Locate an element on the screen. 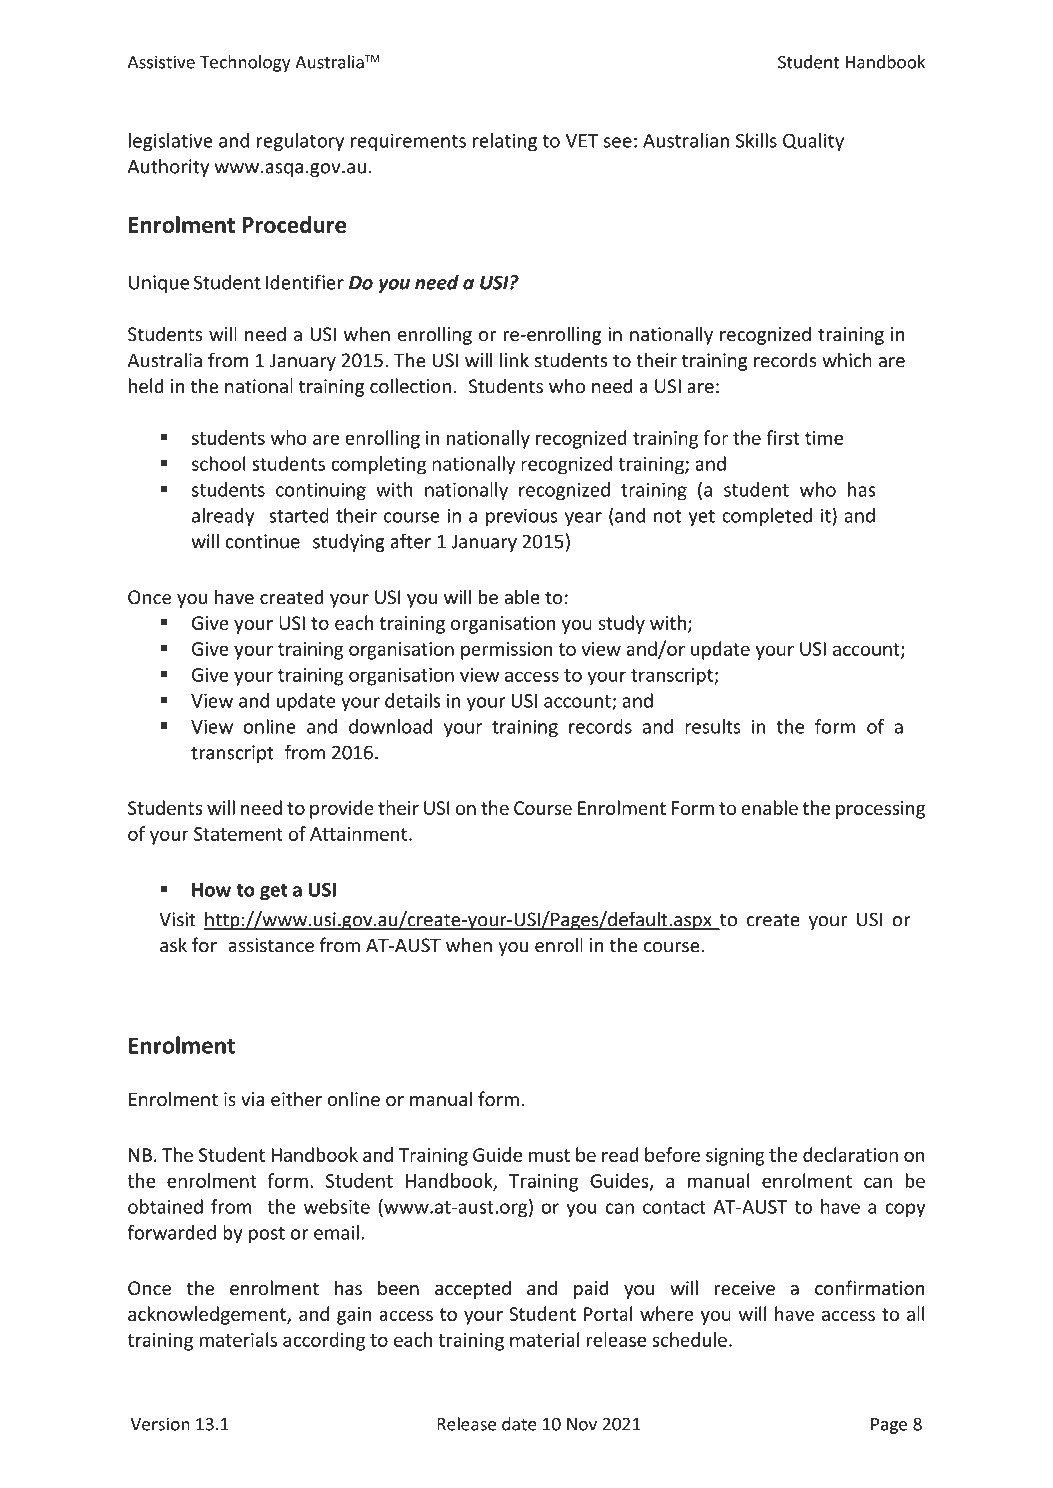  relating is located at coordinates (505, 142).
